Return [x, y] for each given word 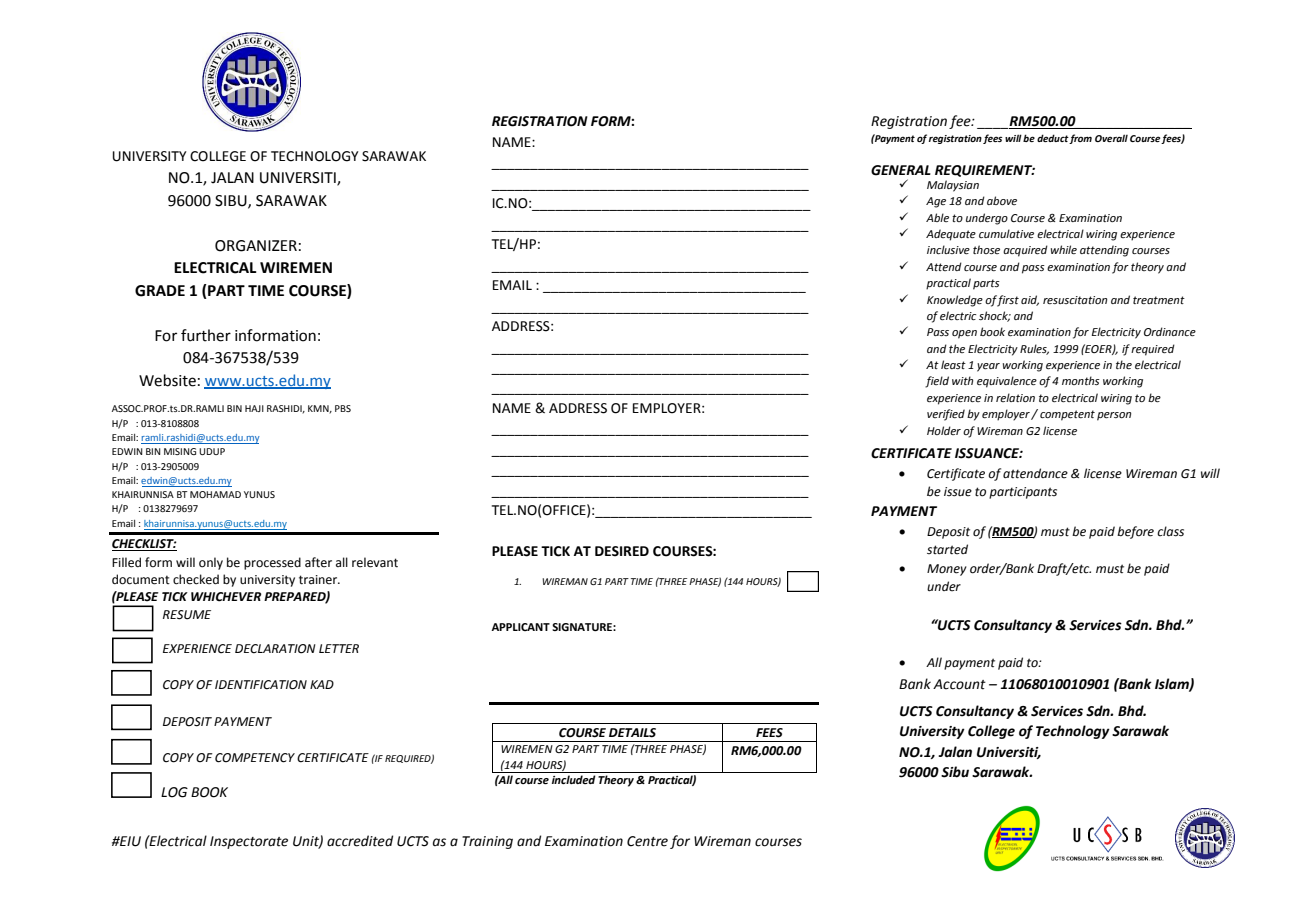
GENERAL [901, 170]
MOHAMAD [215, 494]
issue [958, 492]
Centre [647, 841]
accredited [360, 841]
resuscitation [1075, 300]
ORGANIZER [256, 246]
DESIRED [622, 551]
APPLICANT [520, 627]
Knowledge [955, 301]
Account [959, 684]
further [206, 335]
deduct [1053, 139]
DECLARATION [275, 649]
